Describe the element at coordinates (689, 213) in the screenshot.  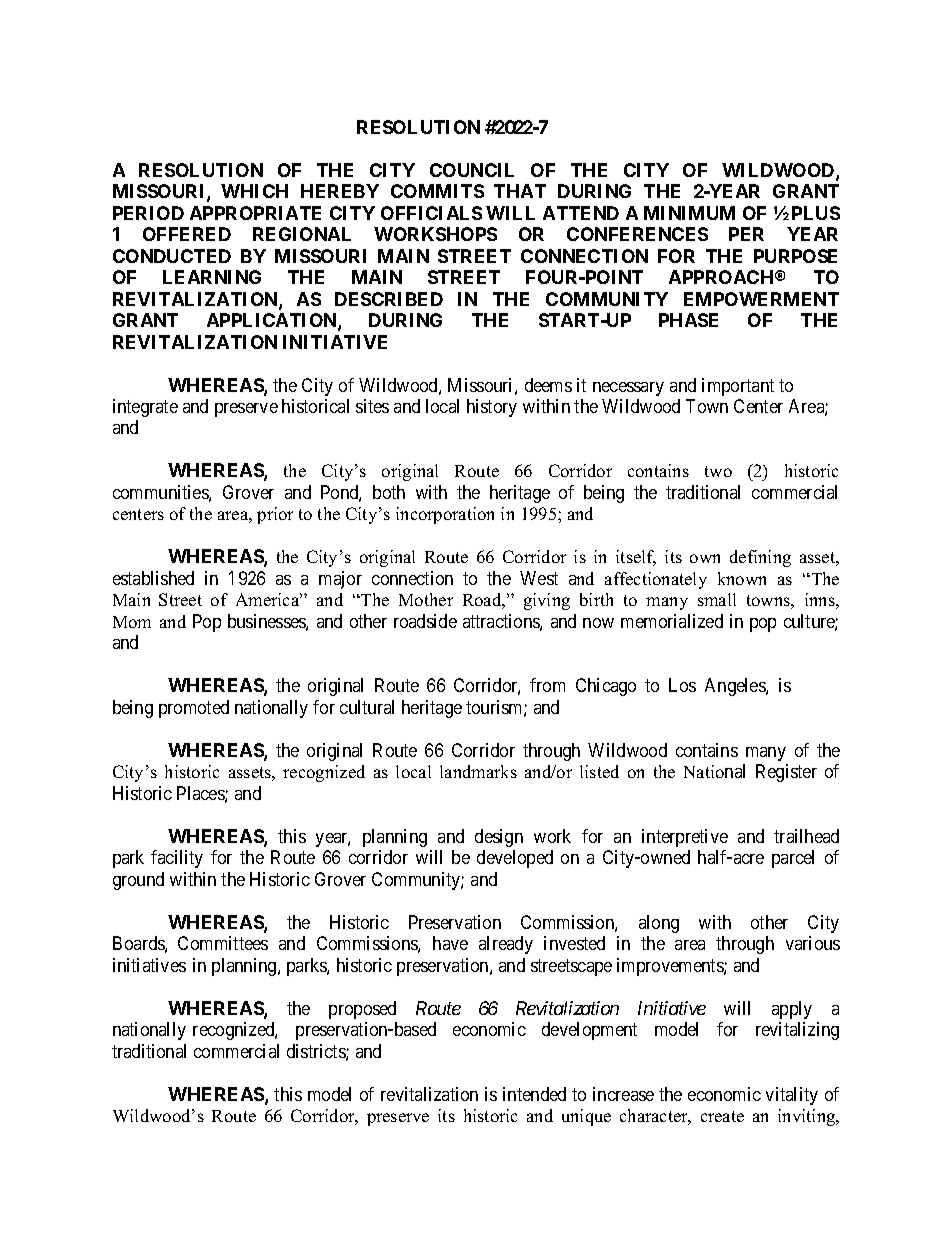
I see `MINIMUM` at that location.
